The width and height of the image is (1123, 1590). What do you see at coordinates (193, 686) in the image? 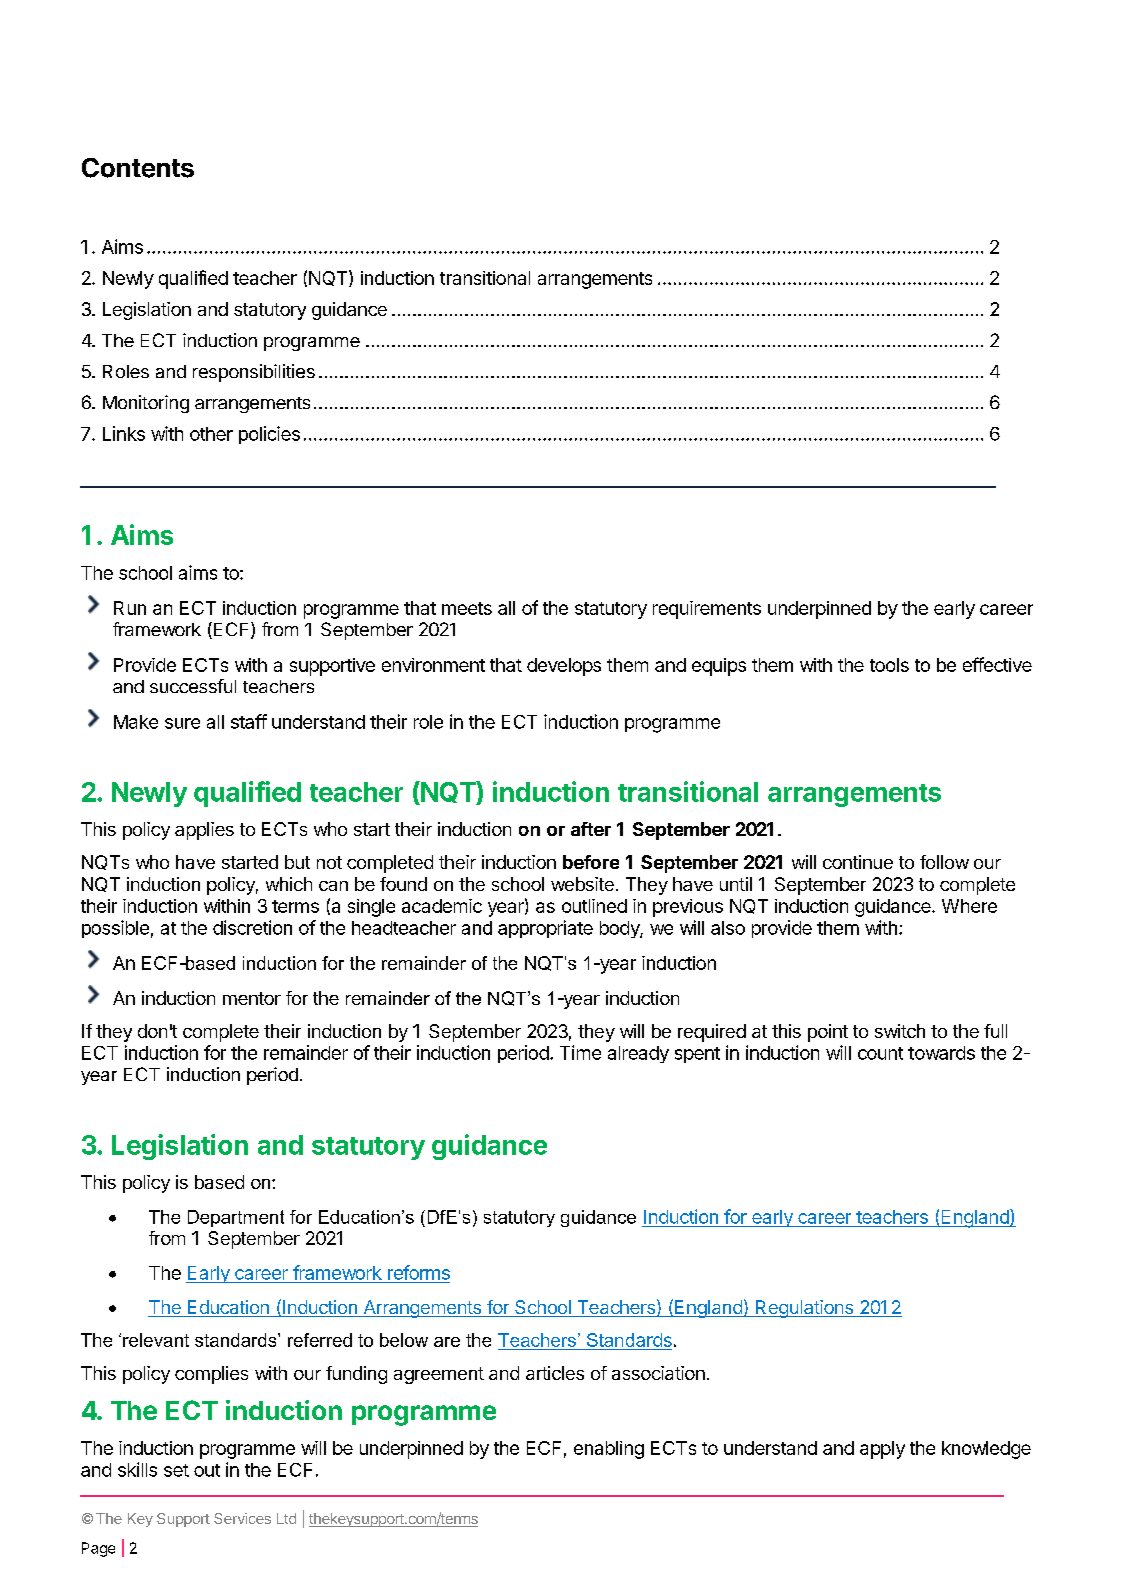
I see `successful` at bounding box center [193, 686].
